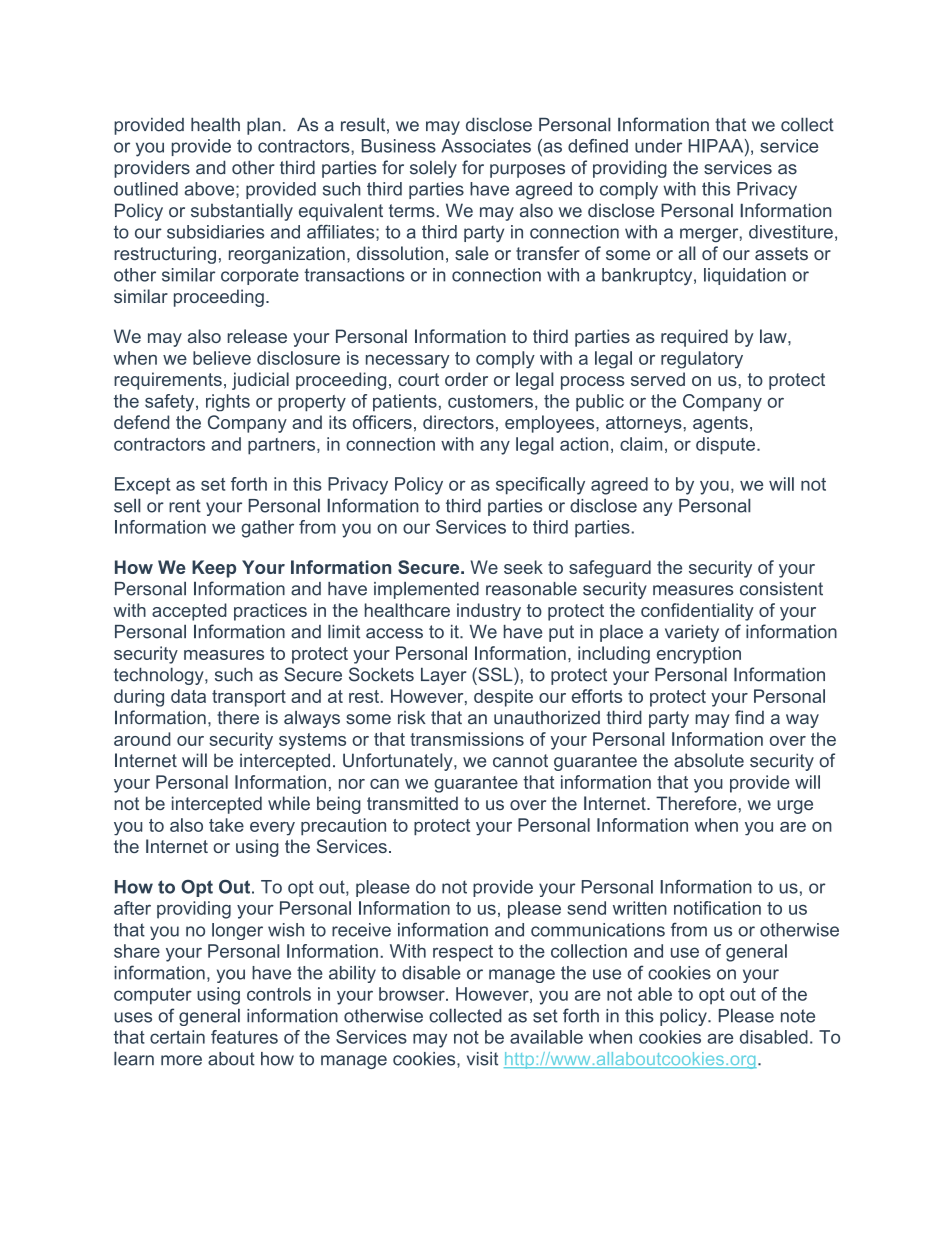 The width and height of the image is (952, 1233). I want to click on certain, so click(177, 1037).
